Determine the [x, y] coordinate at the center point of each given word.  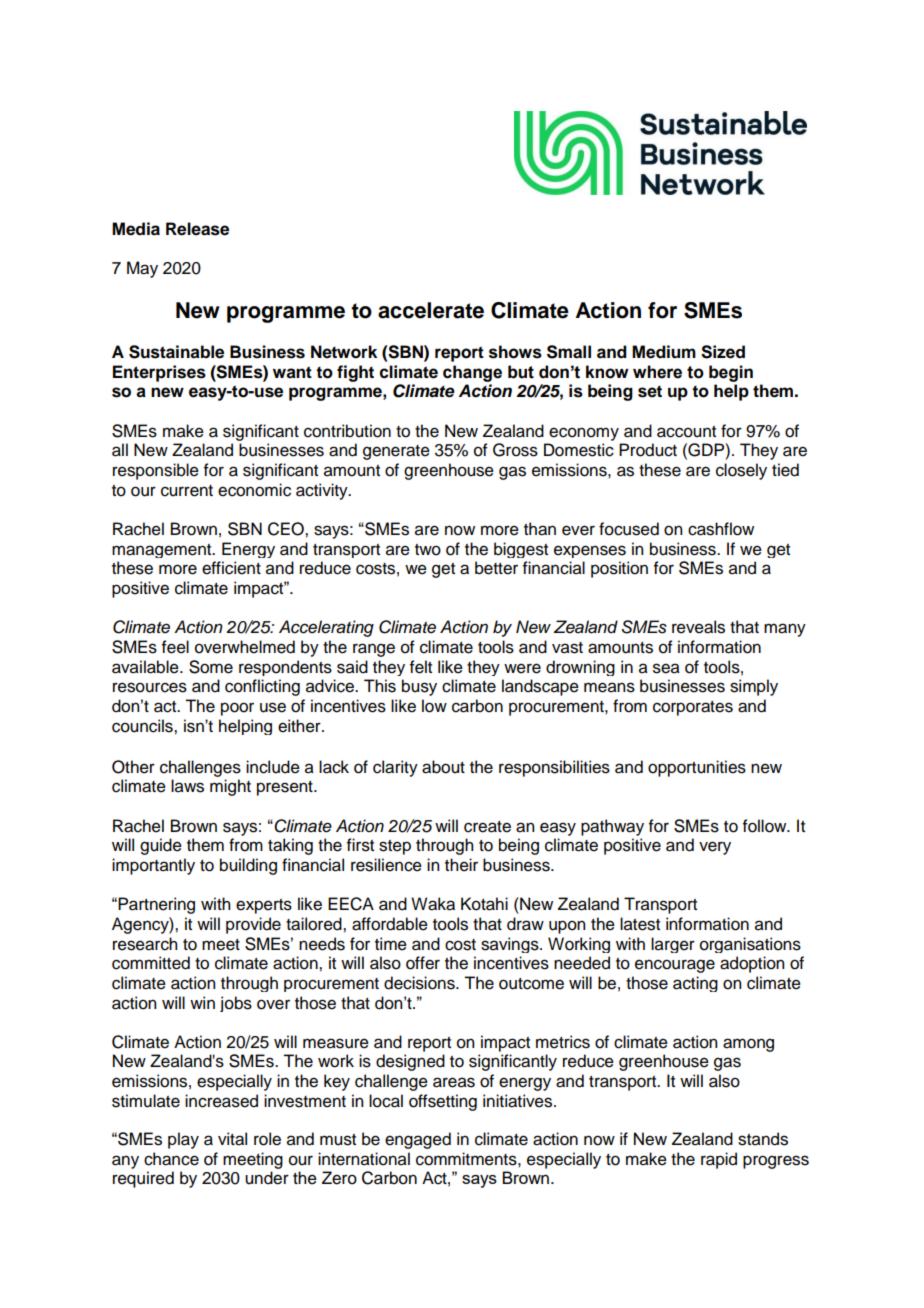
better [496, 568]
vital [232, 1139]
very [715, 848]
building [248, 866]
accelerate [431, 310]
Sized [723, 352]
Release [197, 229]
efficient [231, 568]
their [461, 865]
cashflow [721, 529]
